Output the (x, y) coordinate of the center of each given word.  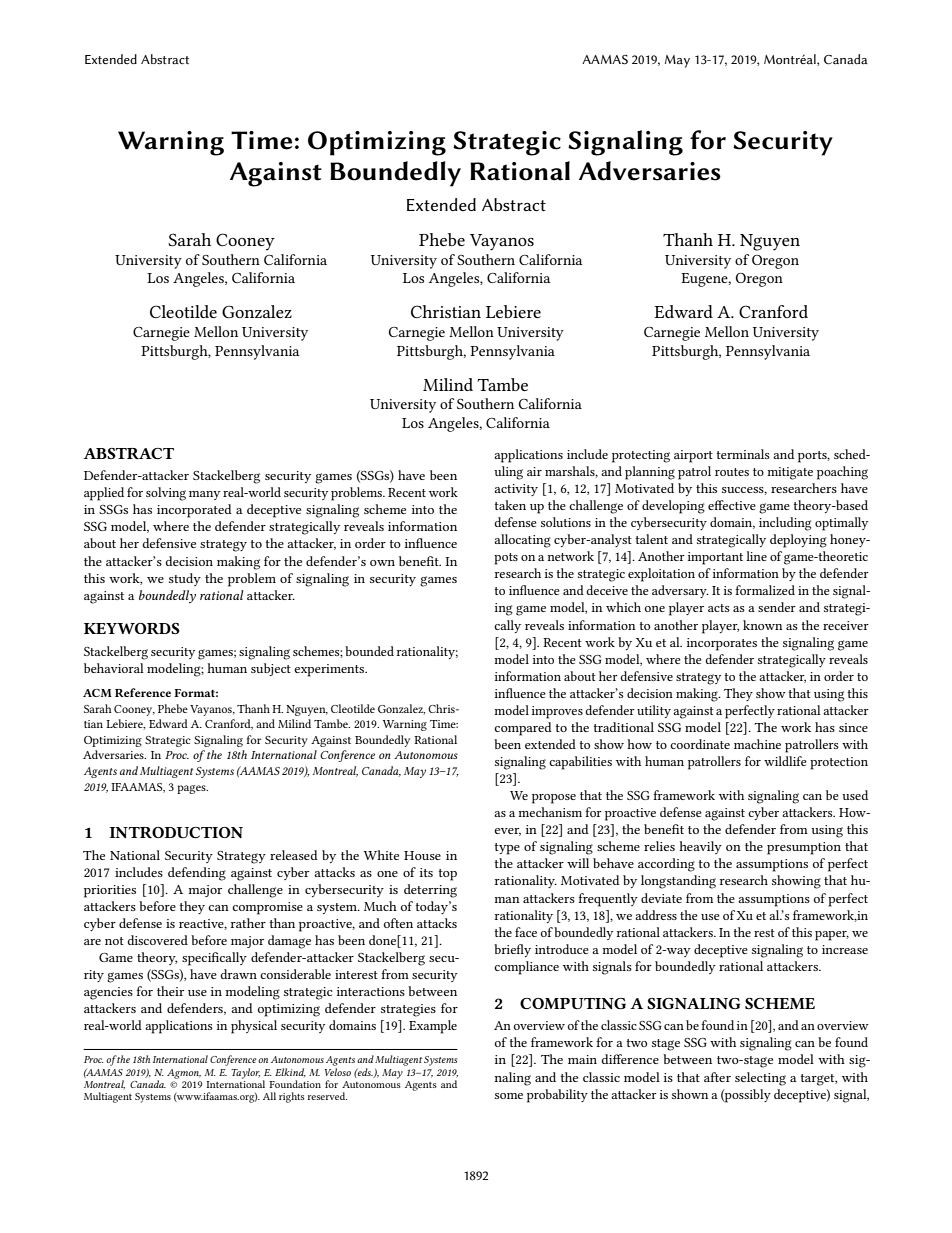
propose (554, 799)
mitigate (790, 473)
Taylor (245, 1073)
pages (192, 789)
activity (516, 490)
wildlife (785, 761)
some (509, 1096)
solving (166, 494)
